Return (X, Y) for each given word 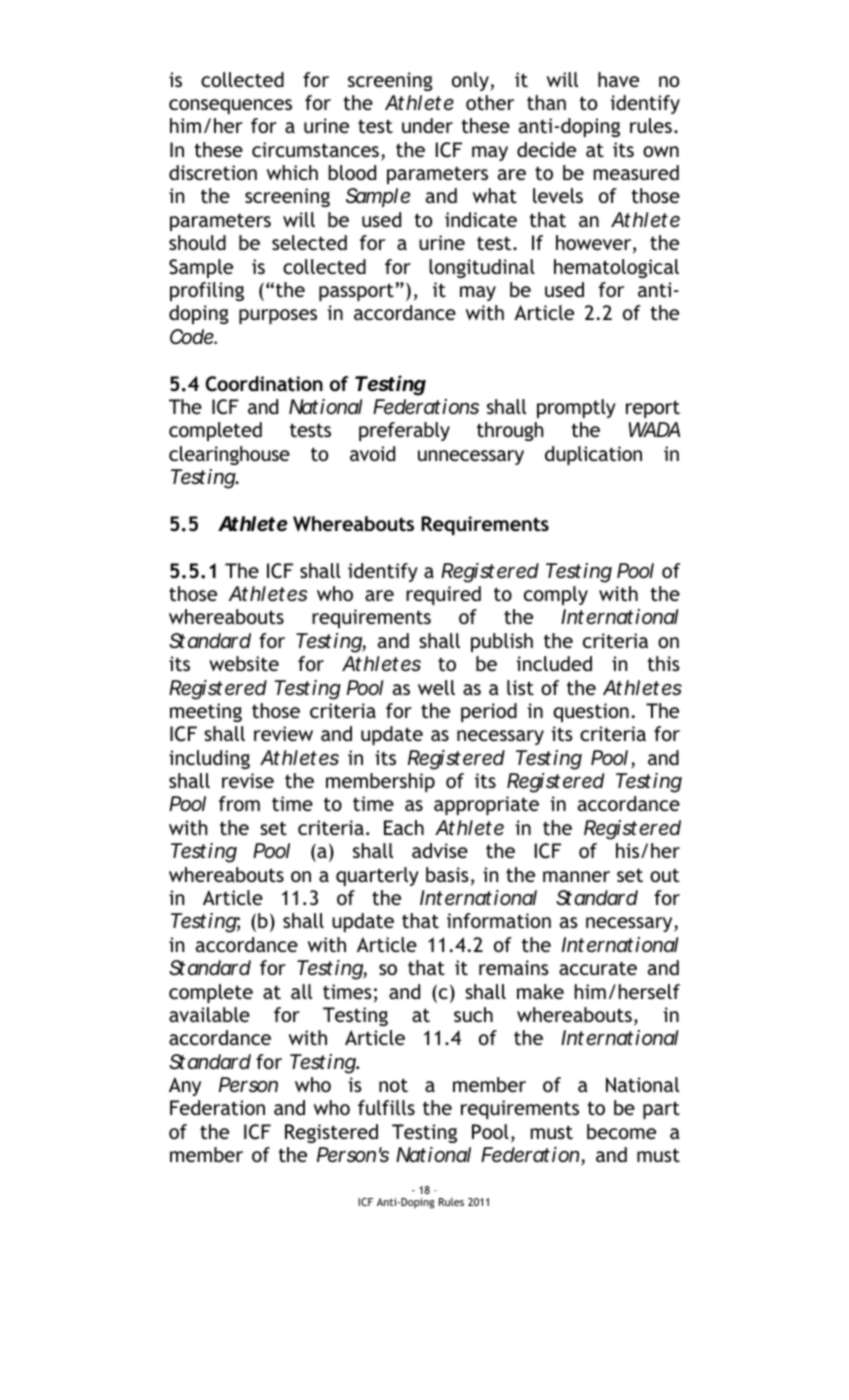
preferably (404, 431)
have (618, 79)
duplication (593, 455)
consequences (230, 106)
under (427, 125)
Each (404, 827)
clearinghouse (229, 455)
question (591, 712)
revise (248, 780)
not (393, 1085)
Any (185, 1086)
